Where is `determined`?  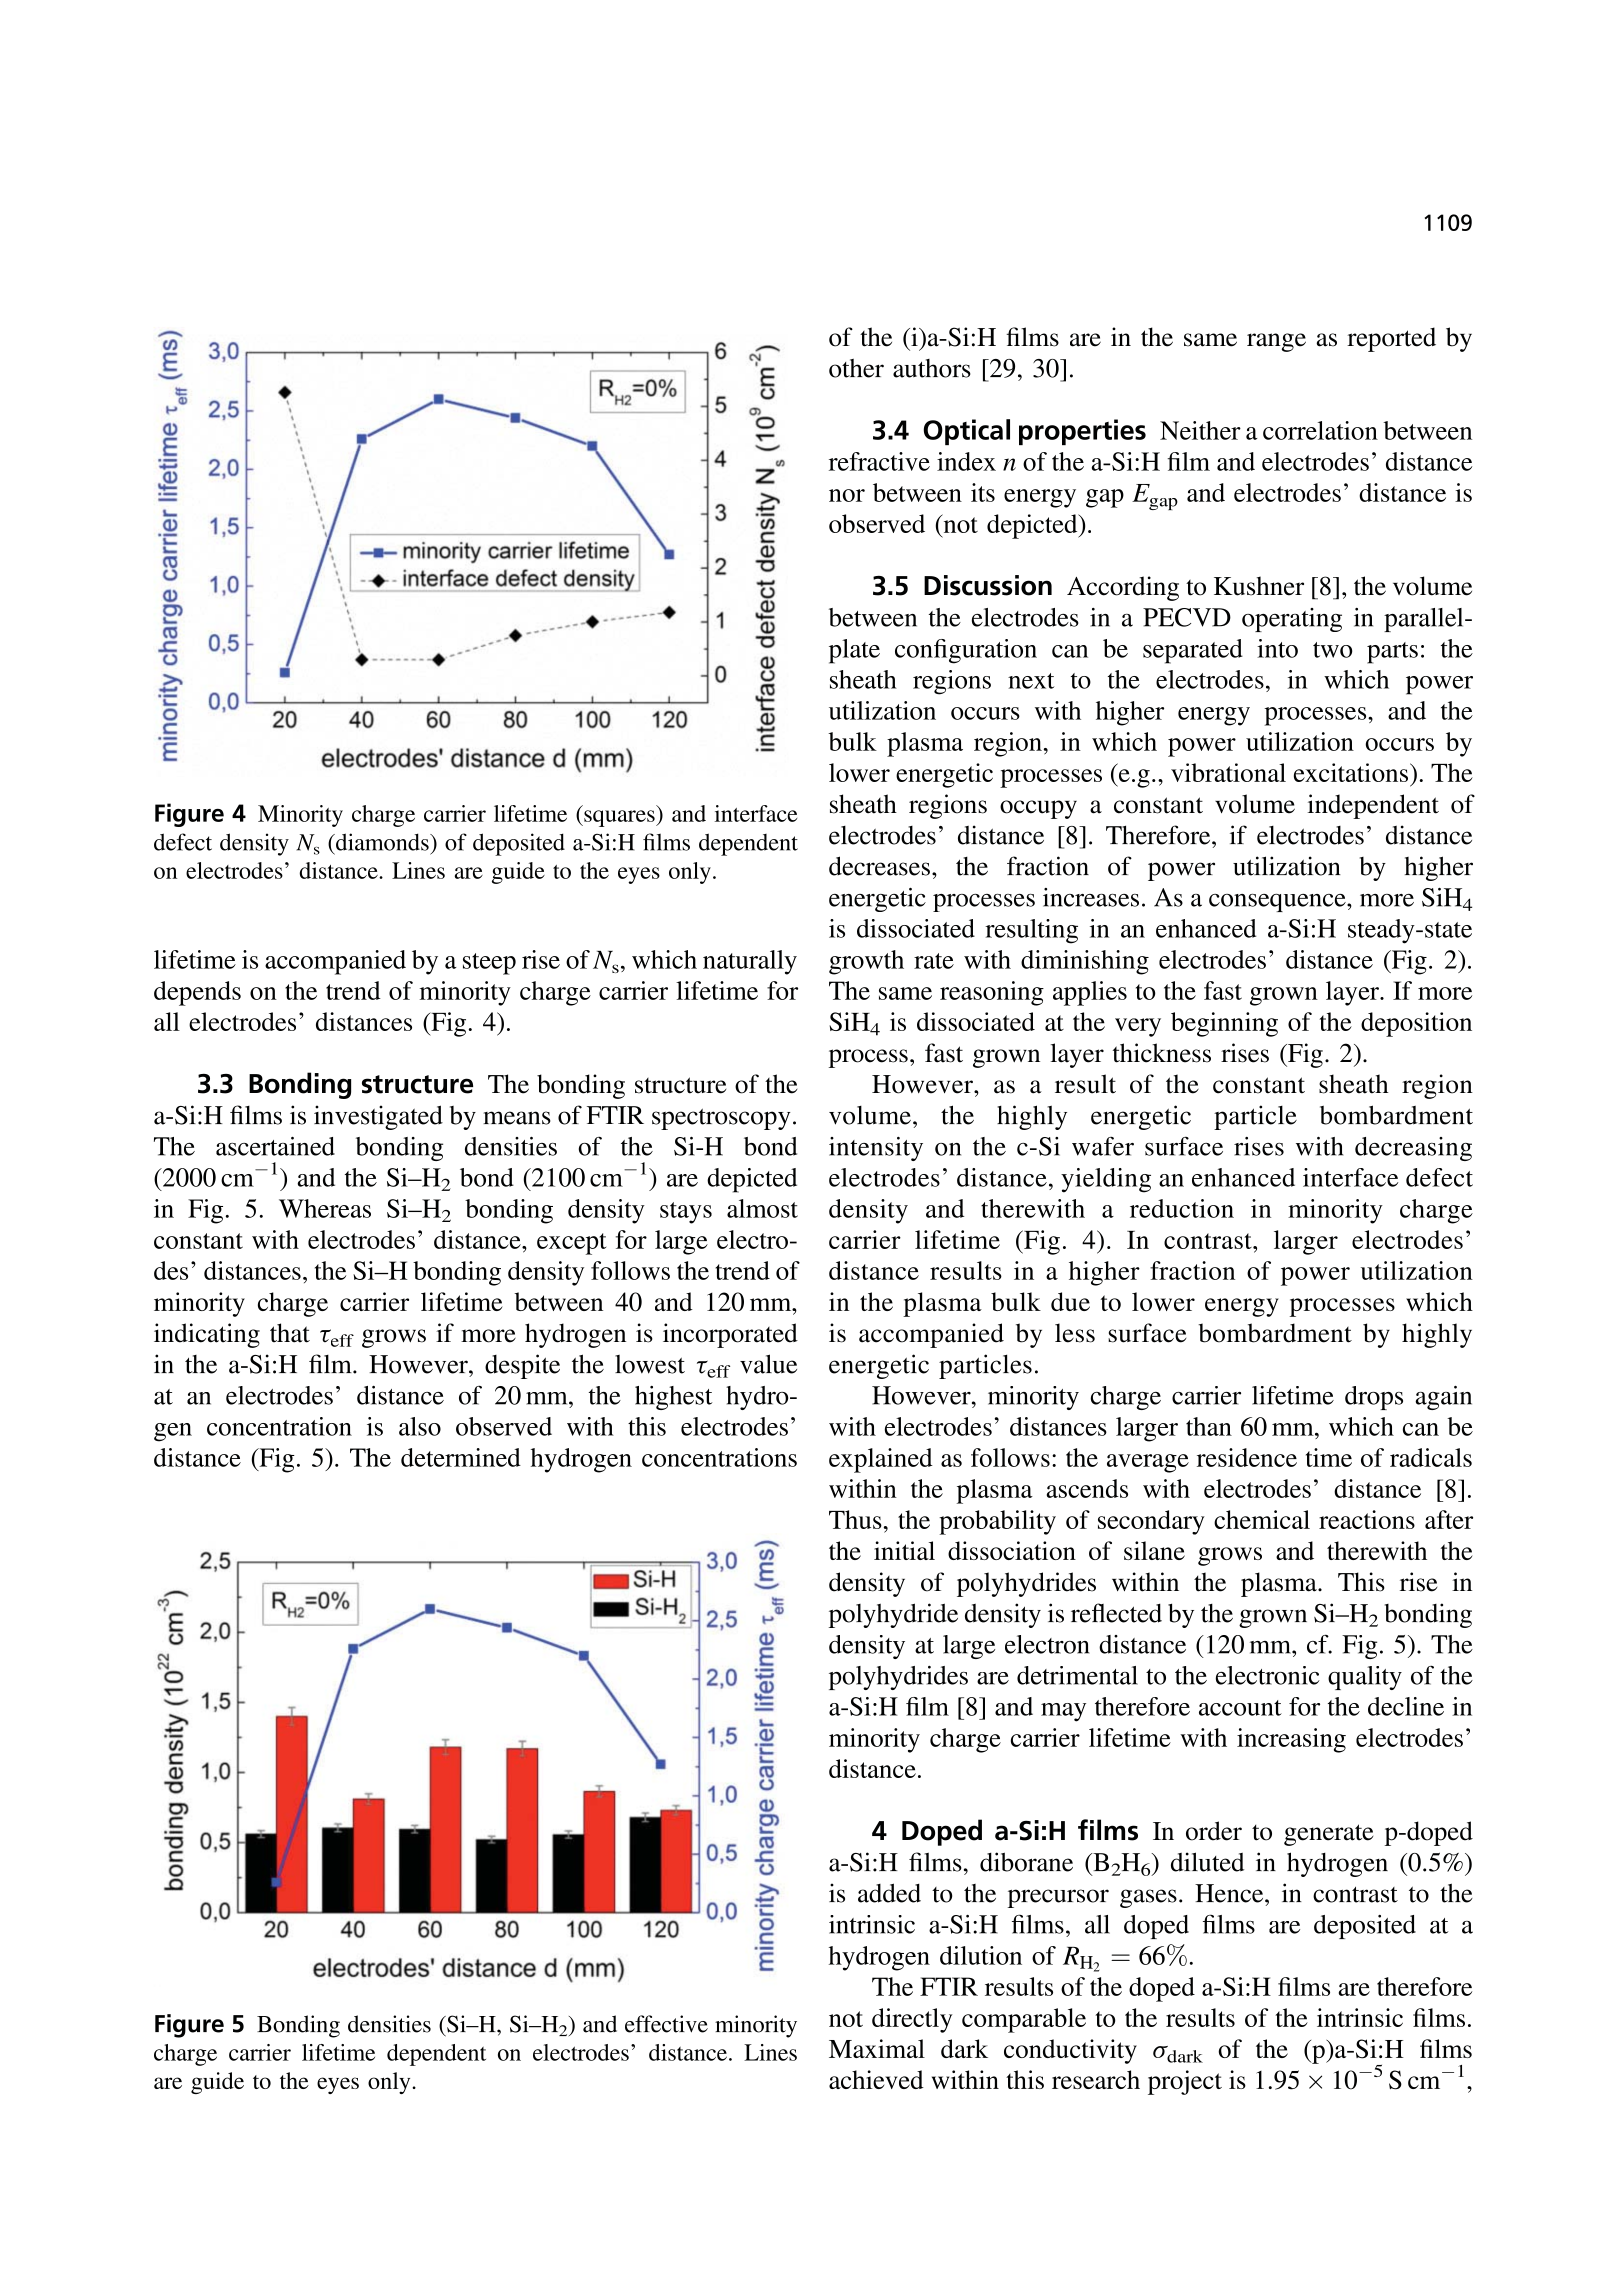 determined is located at coordinates (461, 1457).
